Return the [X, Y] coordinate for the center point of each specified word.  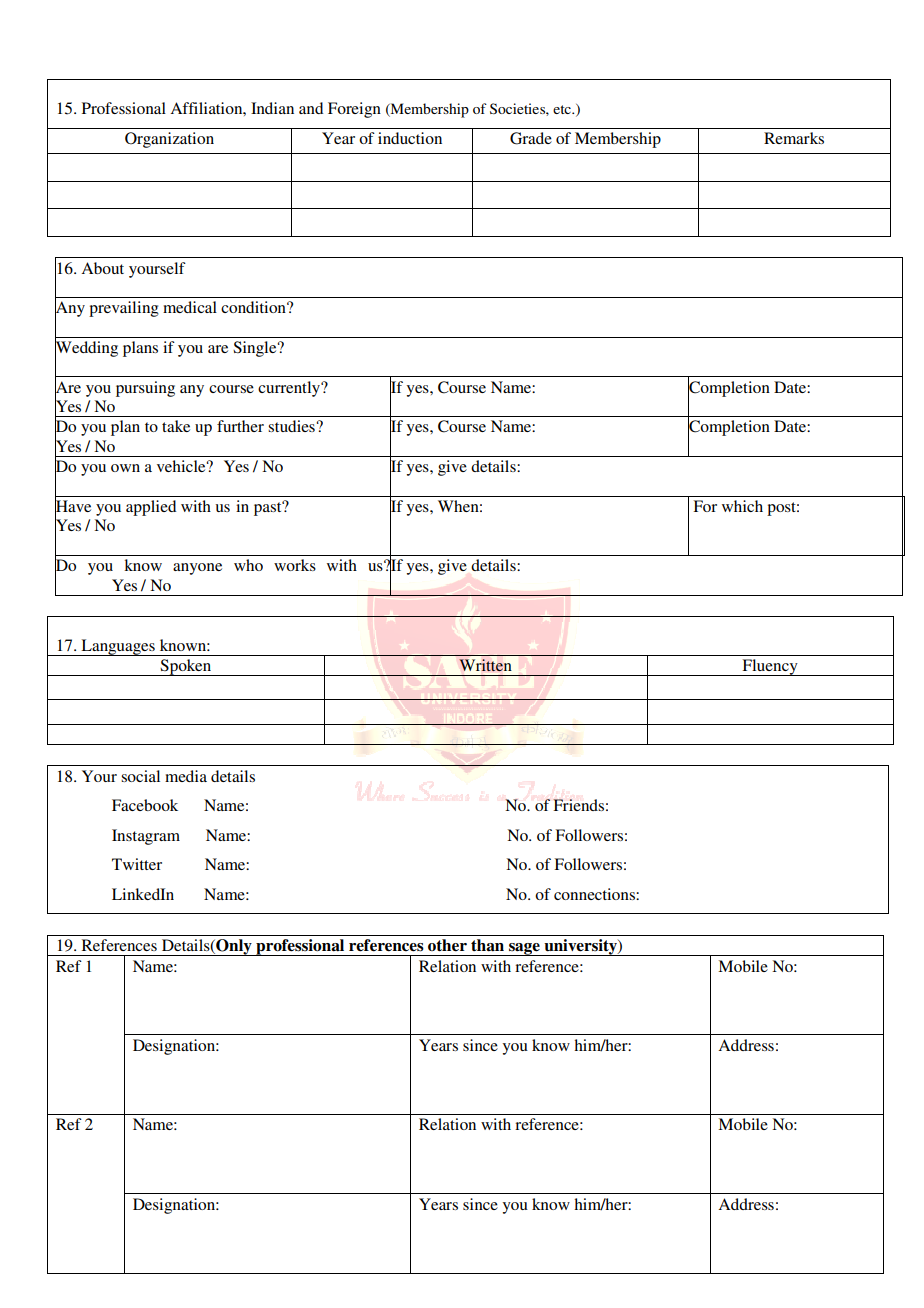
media [186, 776]
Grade [531, 138]
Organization [169, 140]
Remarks [794, 138]
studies [292, 426]
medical [190, 307]
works [295, 565]
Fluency [770, 667]
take [176, 426]
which [742, 506]
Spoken [186, 667]
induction [410, 138]
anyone [197, 569]
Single [256, 349]
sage [524, 949]
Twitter [137, 864]
